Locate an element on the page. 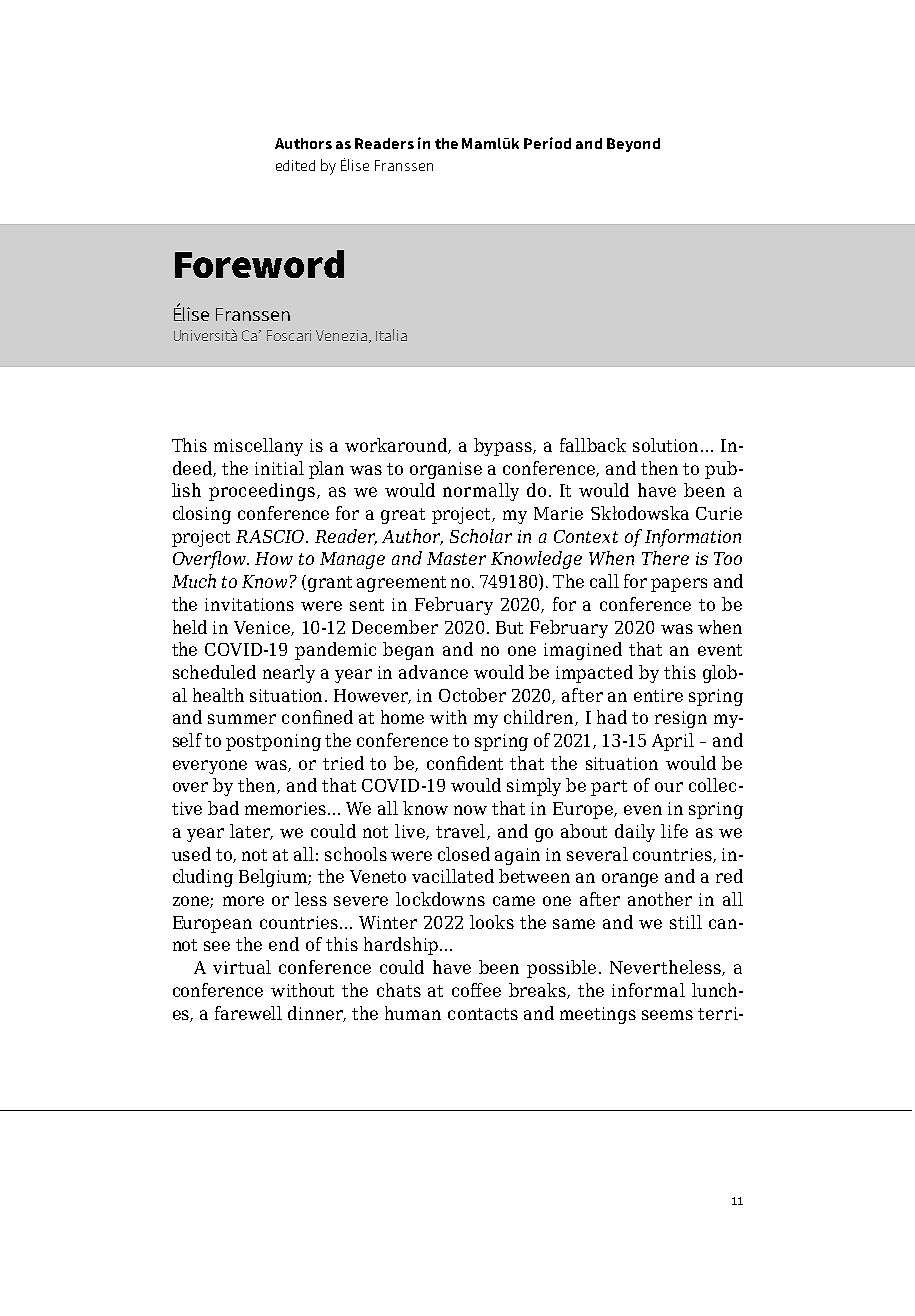 This image has height=1316, width=915. farewell is located at coordinates (248, 1013).
